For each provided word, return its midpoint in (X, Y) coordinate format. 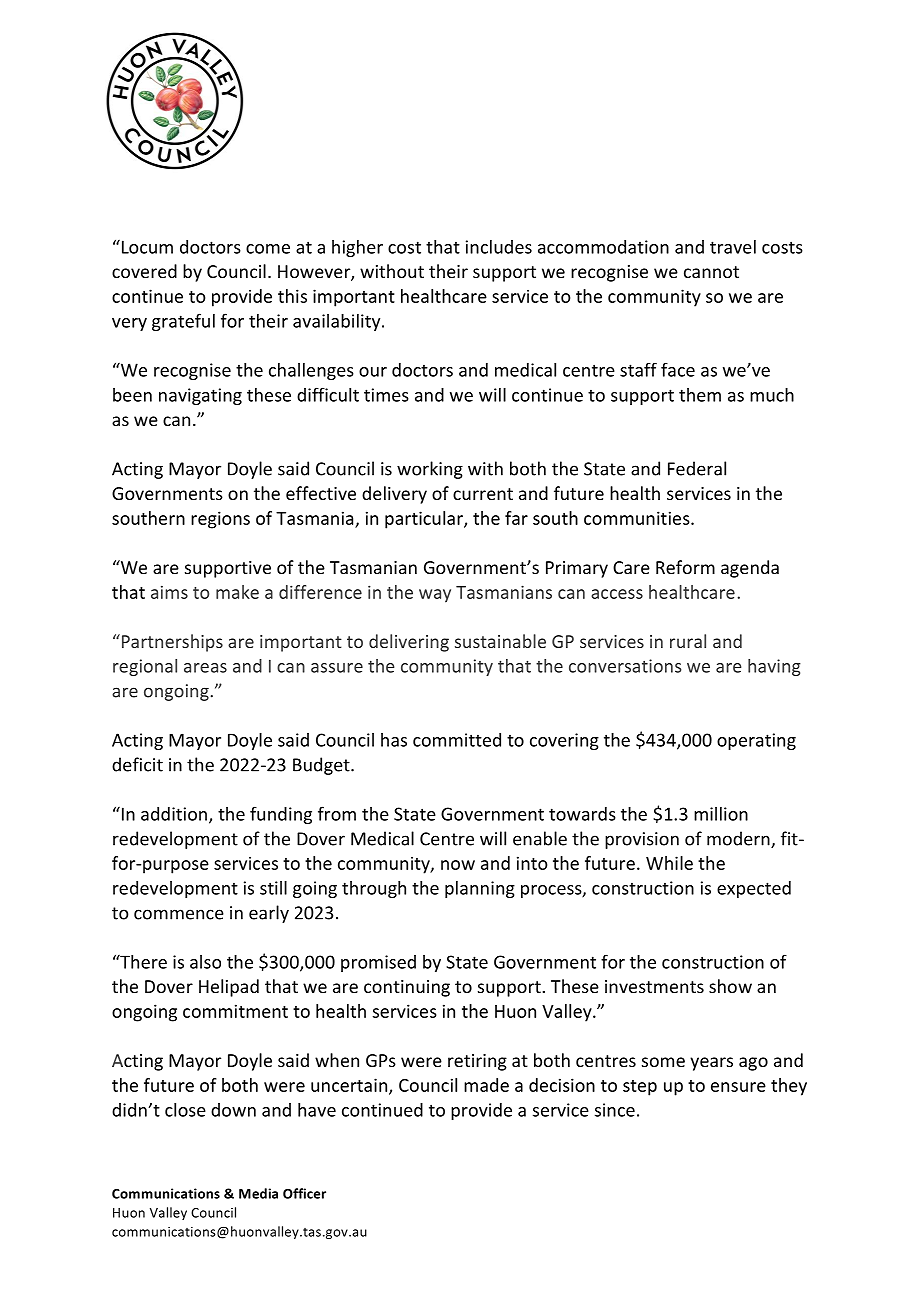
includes (499, 247)
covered (144, 271)
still (273, 888)
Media (258, 1193)
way (435, 596)
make (237, 592)
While (669, 863)
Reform (685, 567)
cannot (711, 272)
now (458, 865)
